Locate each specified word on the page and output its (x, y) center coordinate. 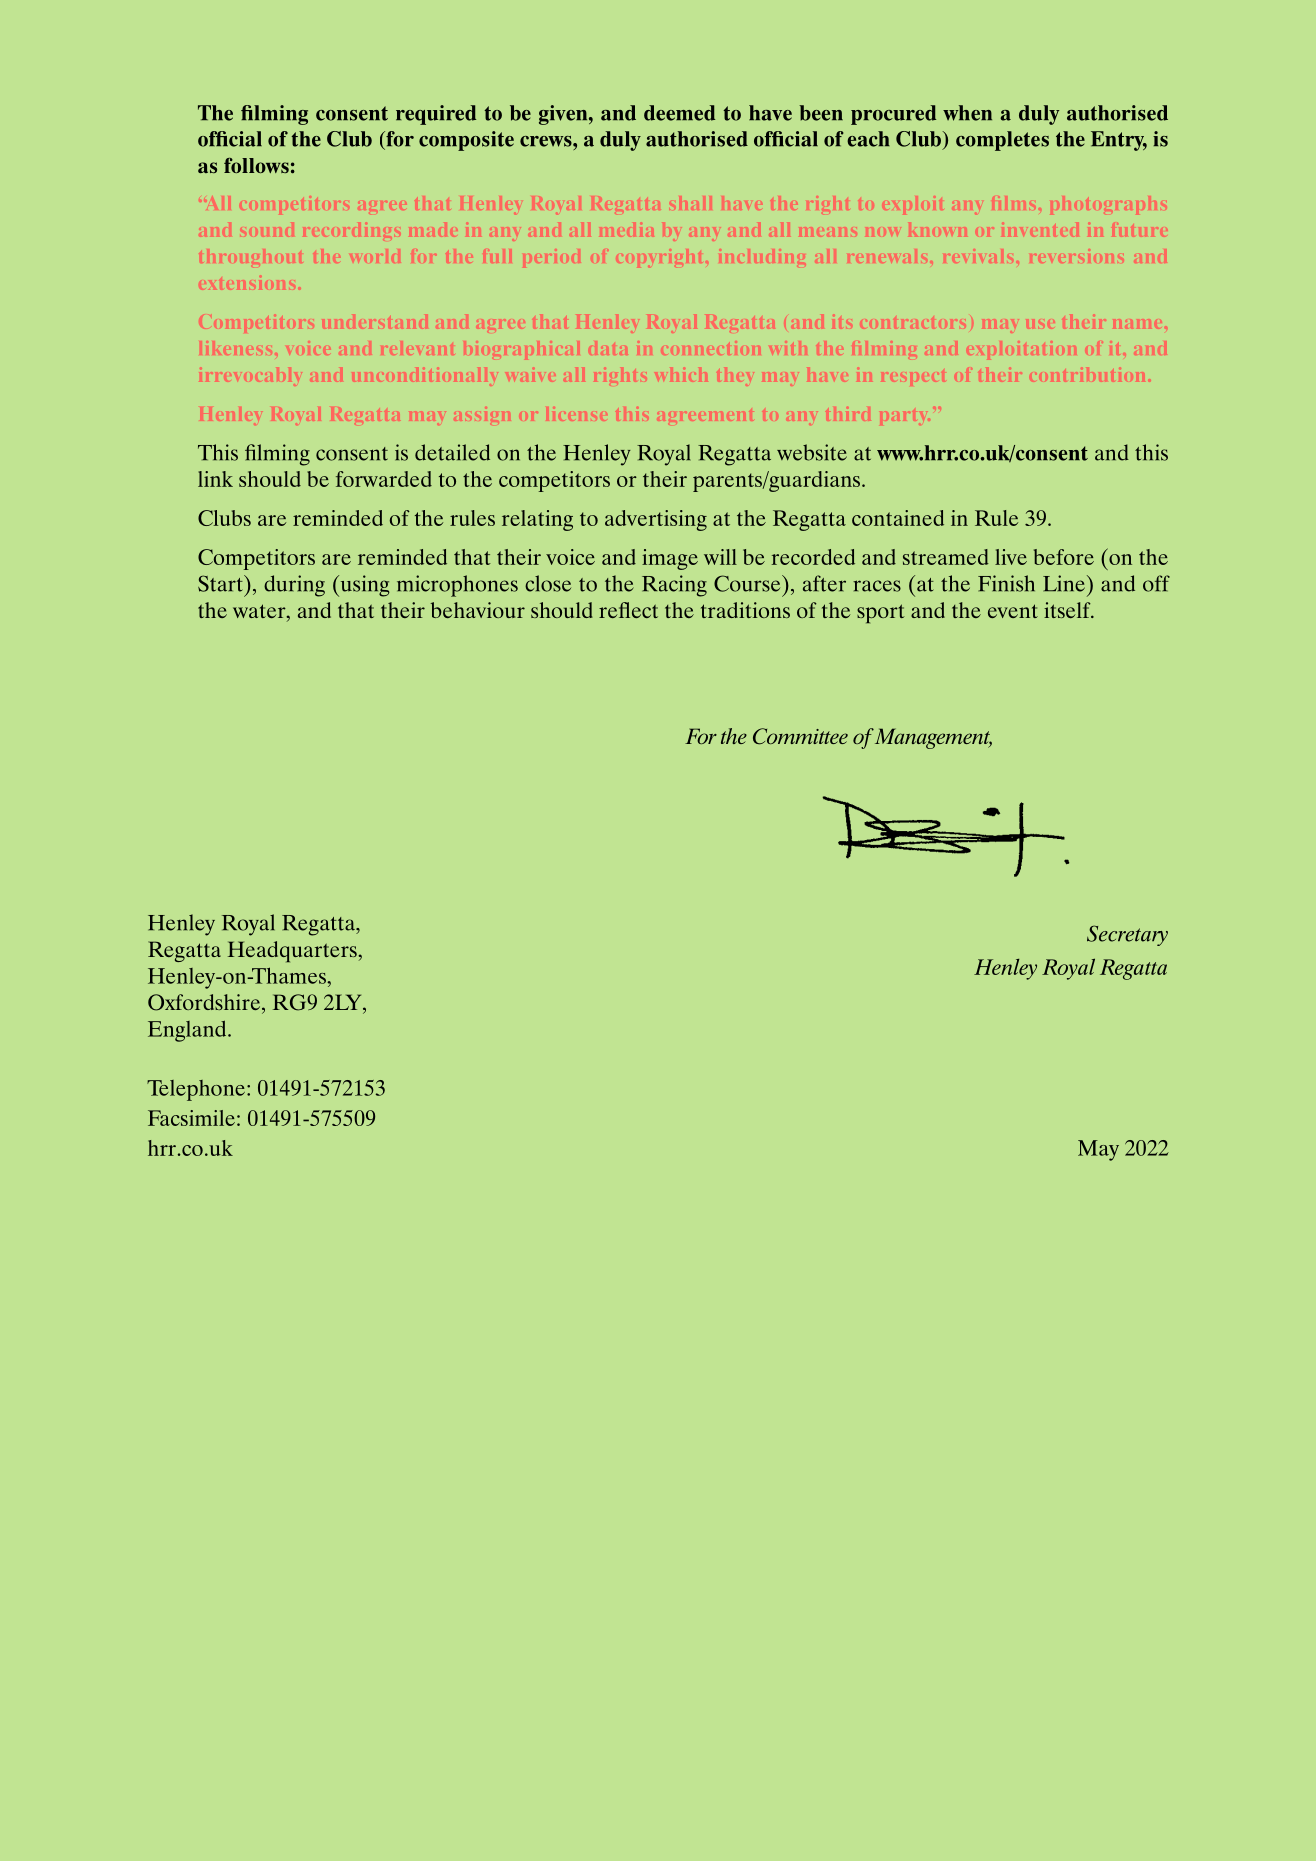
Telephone (196, 1090)
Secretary (1127, 935)
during (294, 586)
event (1013, 611)
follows (256, 165)
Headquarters (293, 952)
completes (1002, 141)
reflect (628, 610)
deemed (679, 113)
